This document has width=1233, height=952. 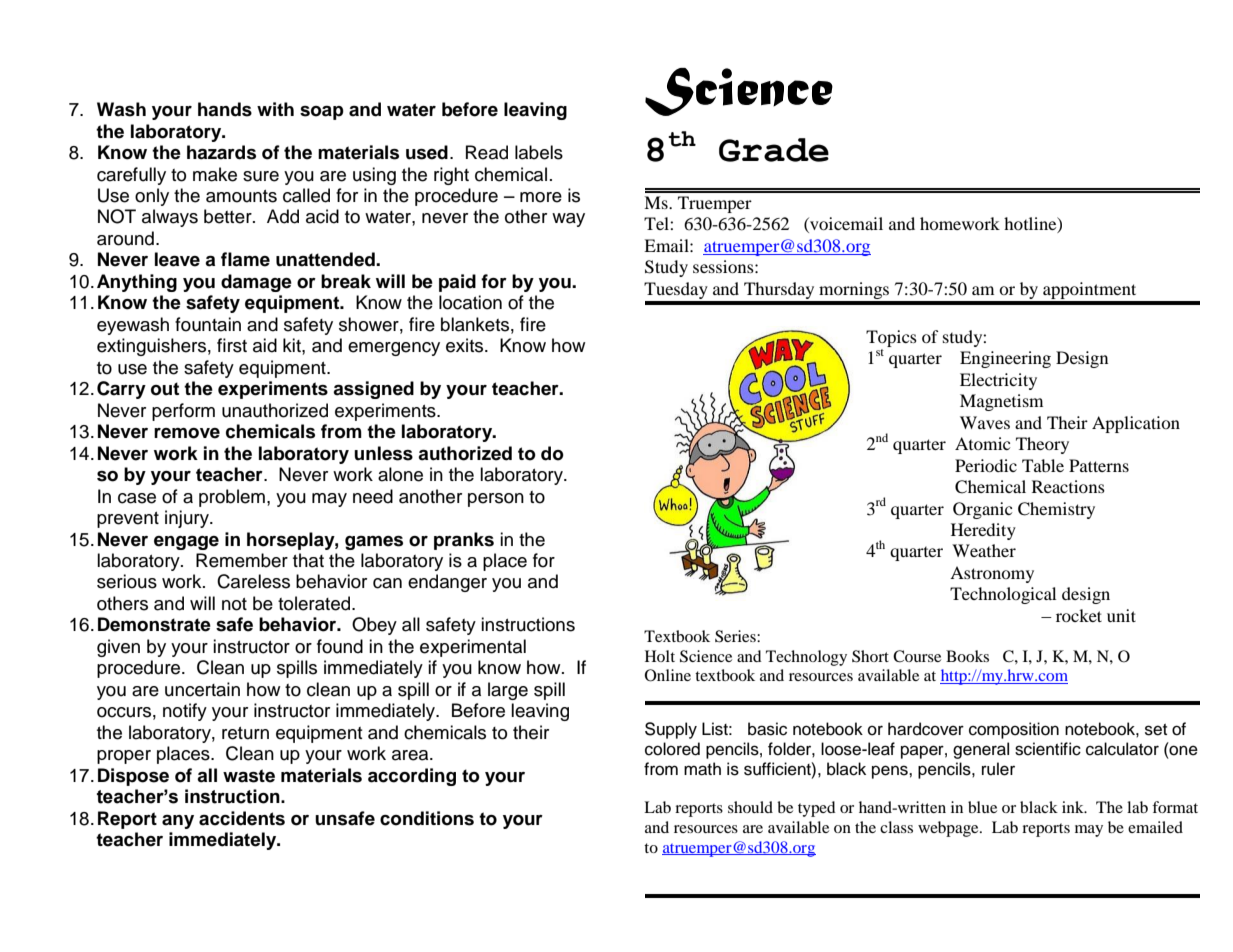 What do you see at coordinates (539, 152) in the document?
I see `labels` at bounding box center [539, 152].
